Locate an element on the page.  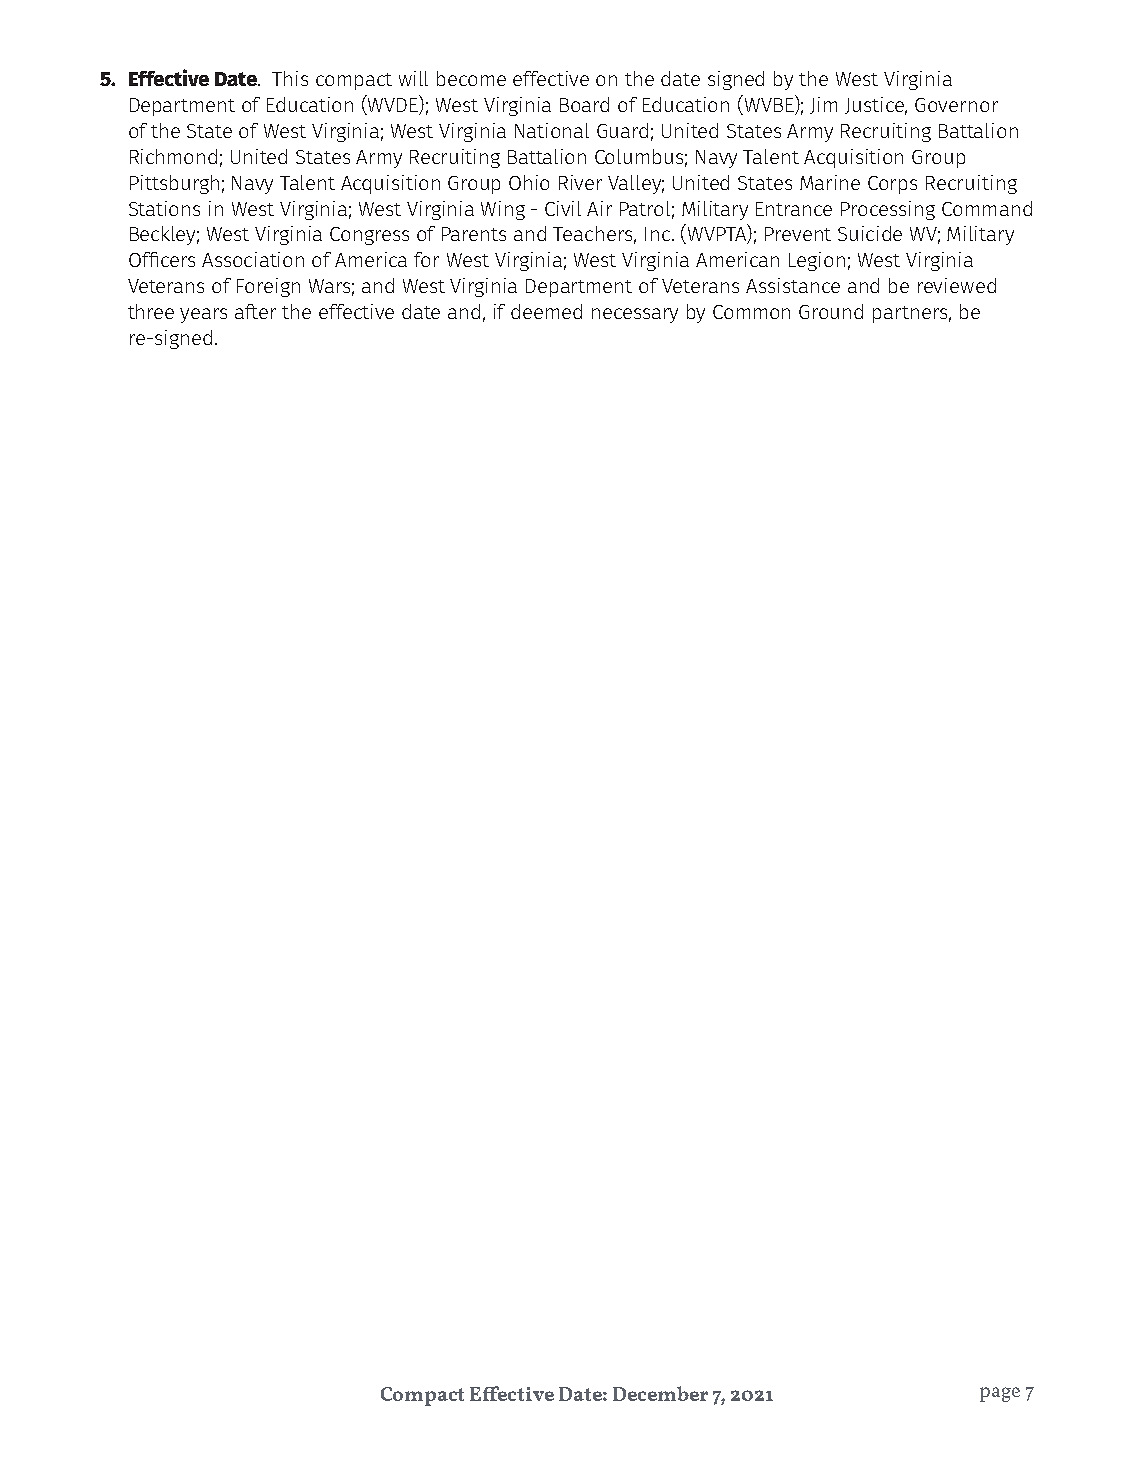
necessary is located at coordinates (635, 315).
